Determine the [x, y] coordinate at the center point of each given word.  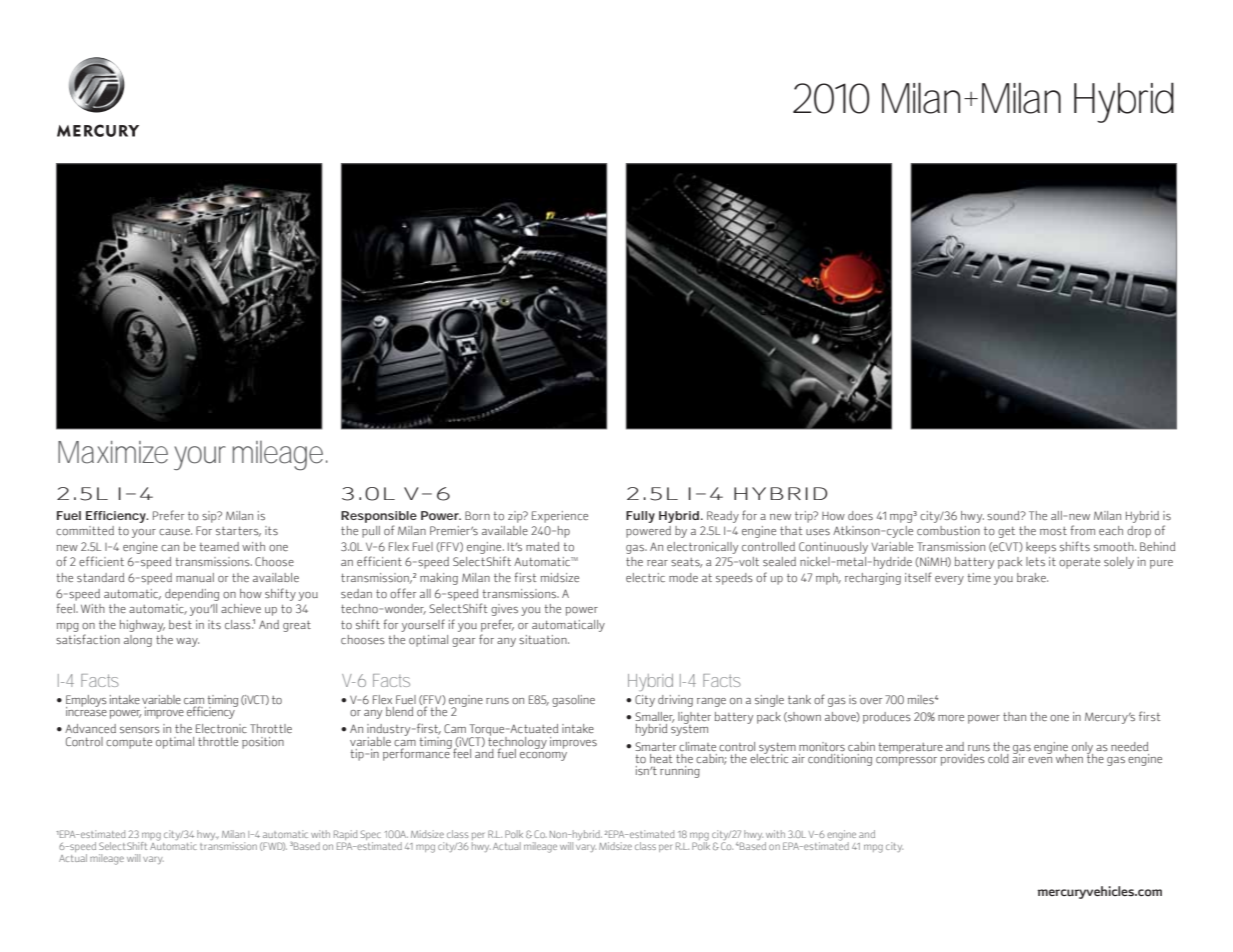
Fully [640, 517]
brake [1032, 577]
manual [195, 577]
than [1014, 716]
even [1040, 760]
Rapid [346, 836]
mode [683, 577]
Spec [370, 836]
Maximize [113, 452]
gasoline [573, 701]
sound [1004, 515]
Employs [86, 702]
